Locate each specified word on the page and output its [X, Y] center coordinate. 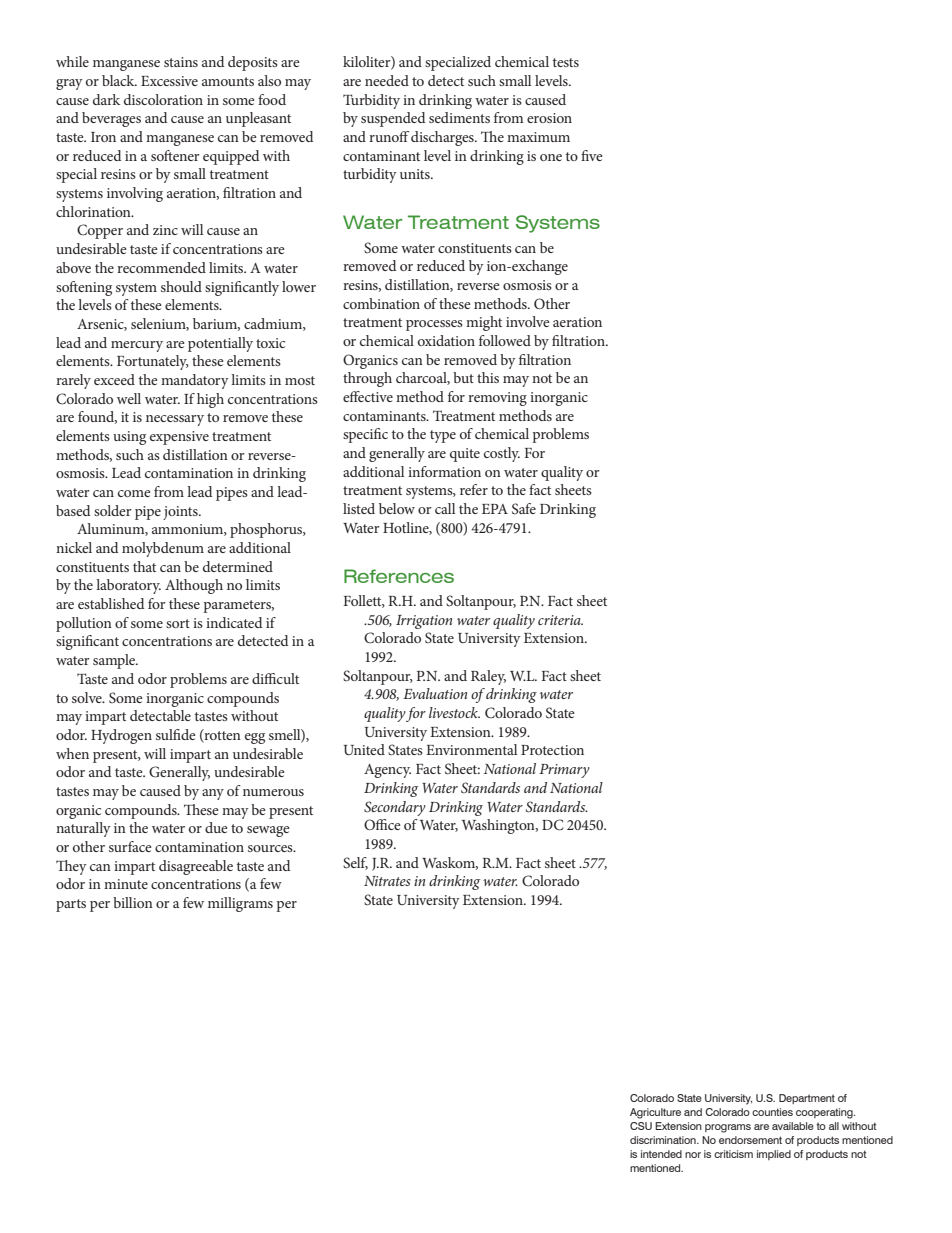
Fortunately [153, 362]
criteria [560, 620]
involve [528, 321]
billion [133, 902]
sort [178, 623]
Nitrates [387, 881]
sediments [459, 117]
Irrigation [424, 622]
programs [728, 1128]
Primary [564, 771]
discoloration [163, 99]
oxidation [446, 340]
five [592, 155]
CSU [641, 1126]
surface [130, 846]
